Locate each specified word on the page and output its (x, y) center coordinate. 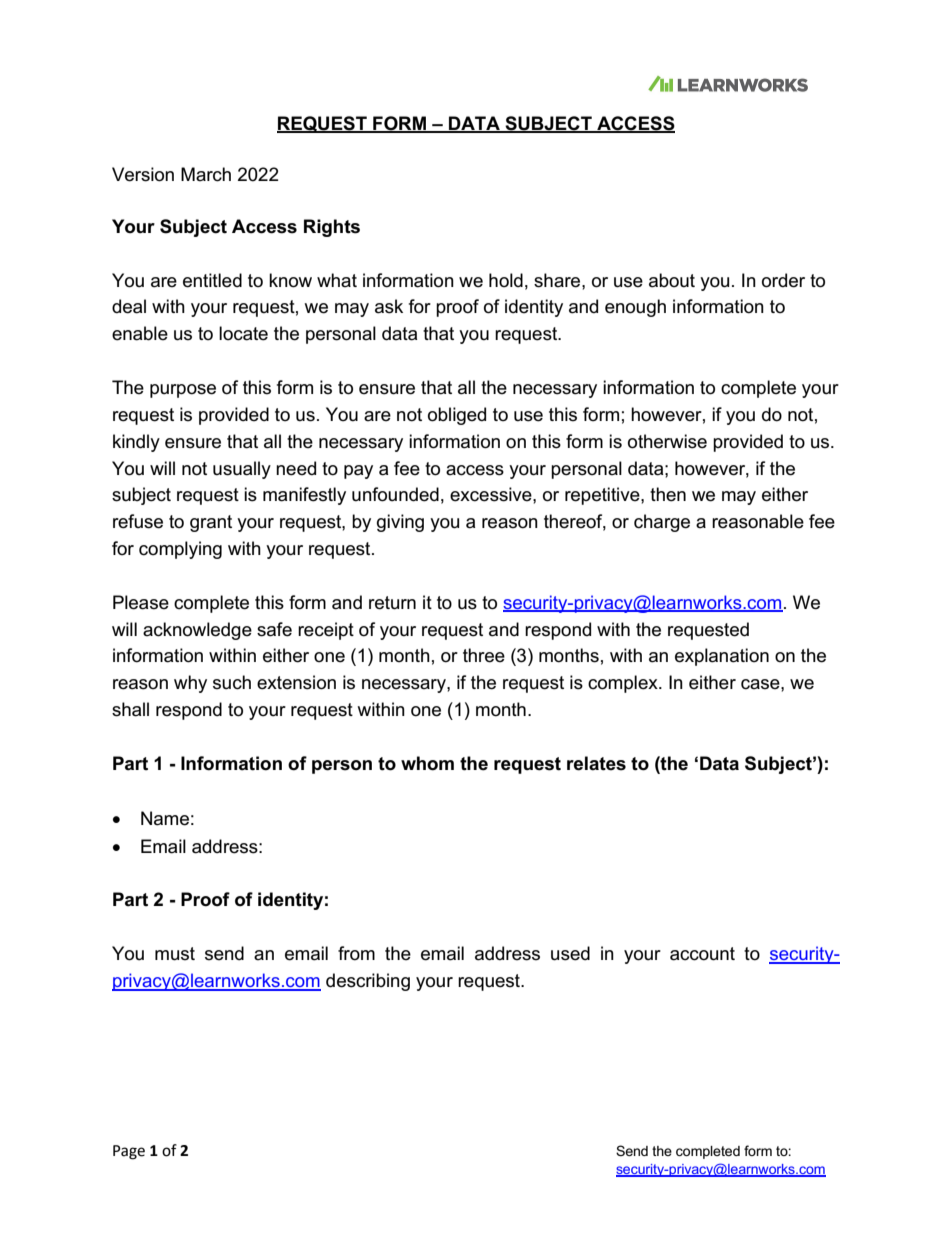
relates (596, 763)
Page (129, 1152)
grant (211, 523)
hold (506, 280)
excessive (492, 494)
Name (165, 818)
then (668, 494)
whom (427, 763)
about (672, 280)
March (206, 174)
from (356, 953)
